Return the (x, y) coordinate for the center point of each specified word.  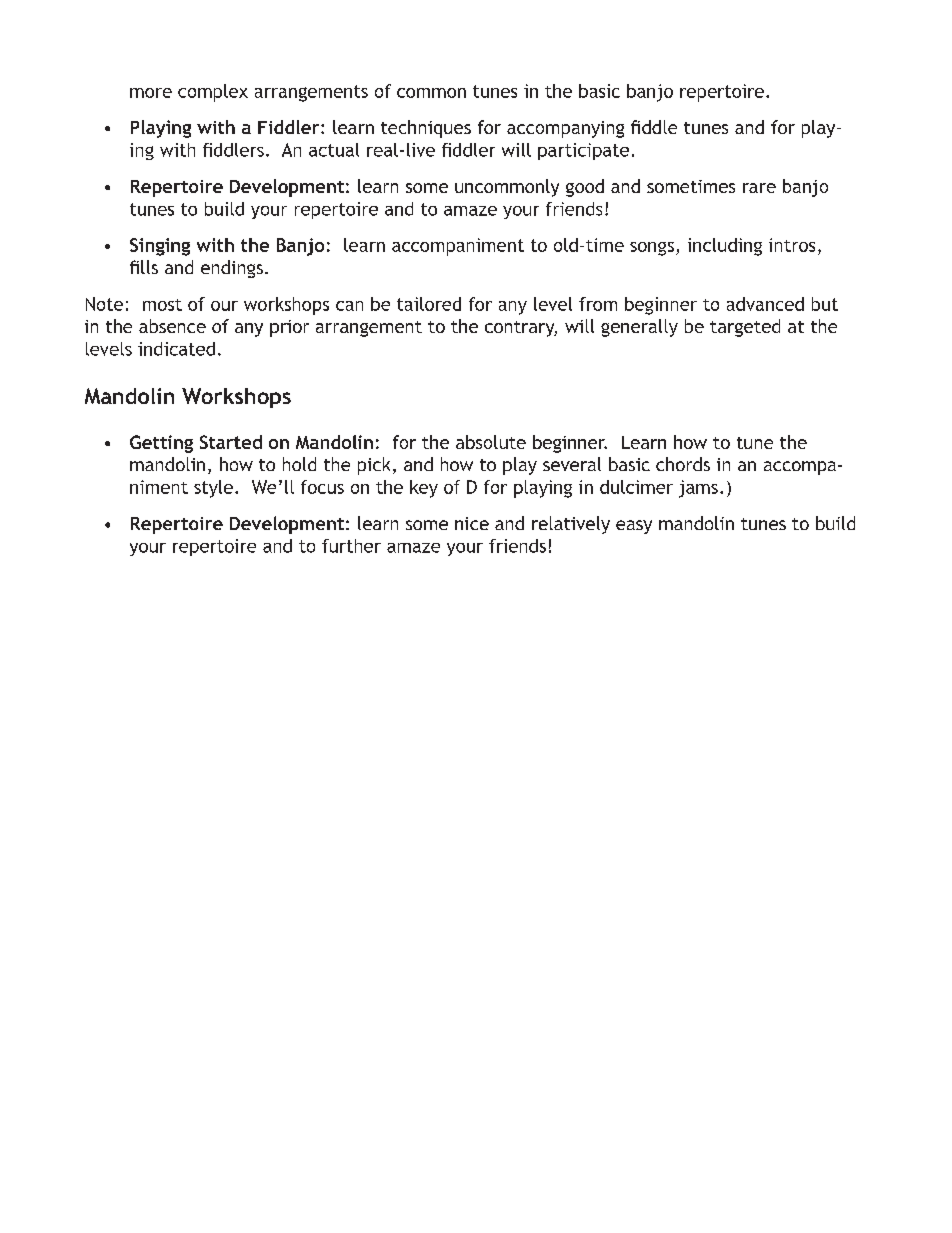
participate (583, 151)
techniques (426, 129)
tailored (429, 304)
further (351, 546)
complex (213, 93)
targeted (745, 328)
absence (172, 326)
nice (472, 523)
